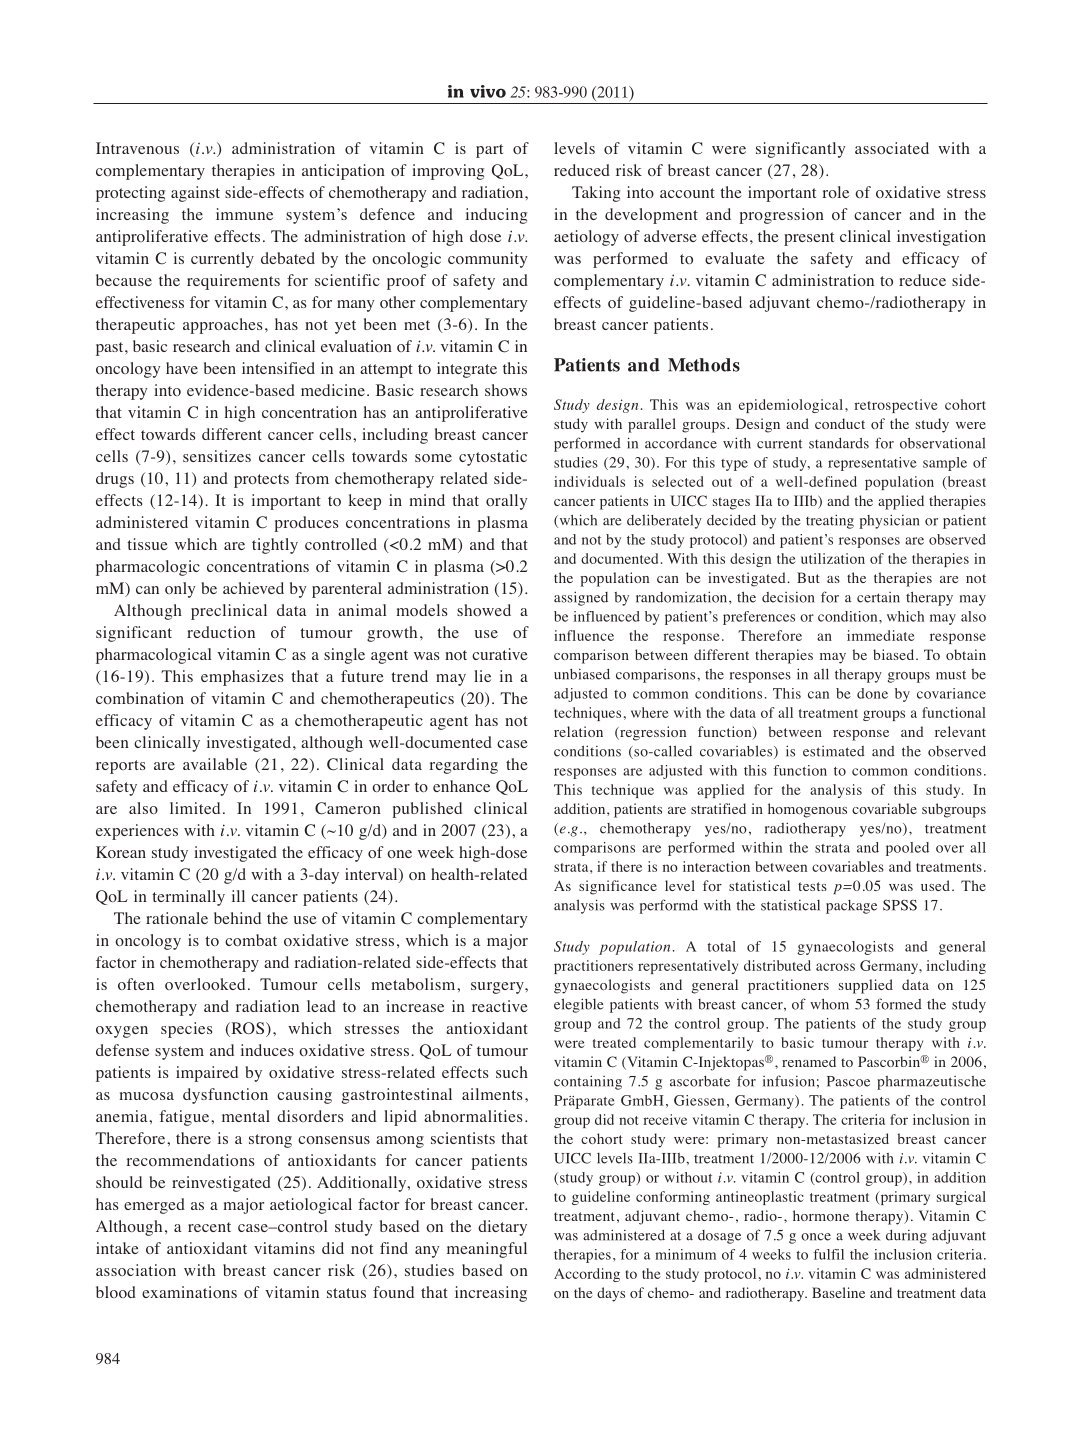 The height and width of the screenshot is (1455, 1092). Describe the element at coordinates (242, 678) in the screenshot. I see `emphasizes` at that location.
